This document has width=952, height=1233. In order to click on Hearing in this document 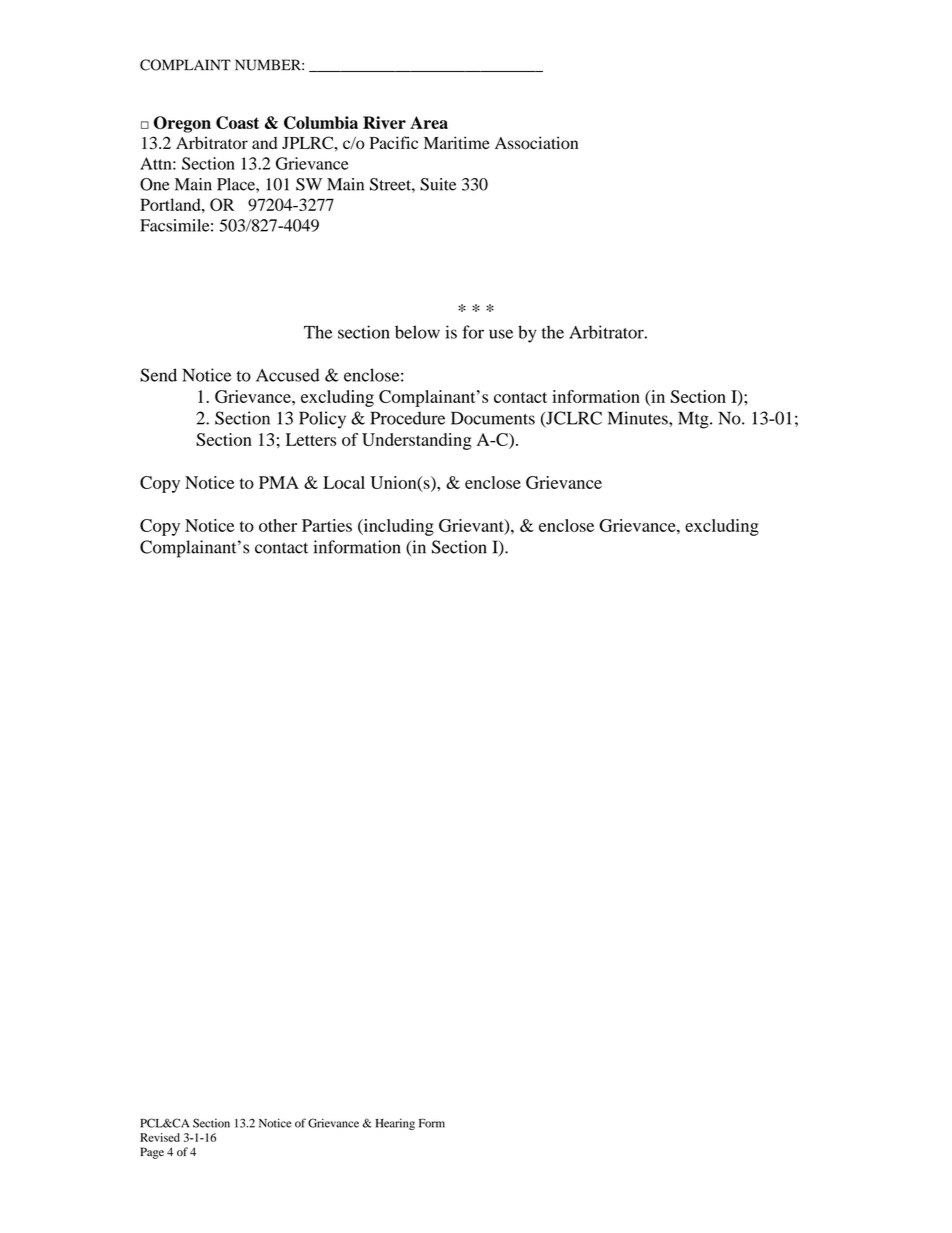, I will do `click(395, 1124)`.
